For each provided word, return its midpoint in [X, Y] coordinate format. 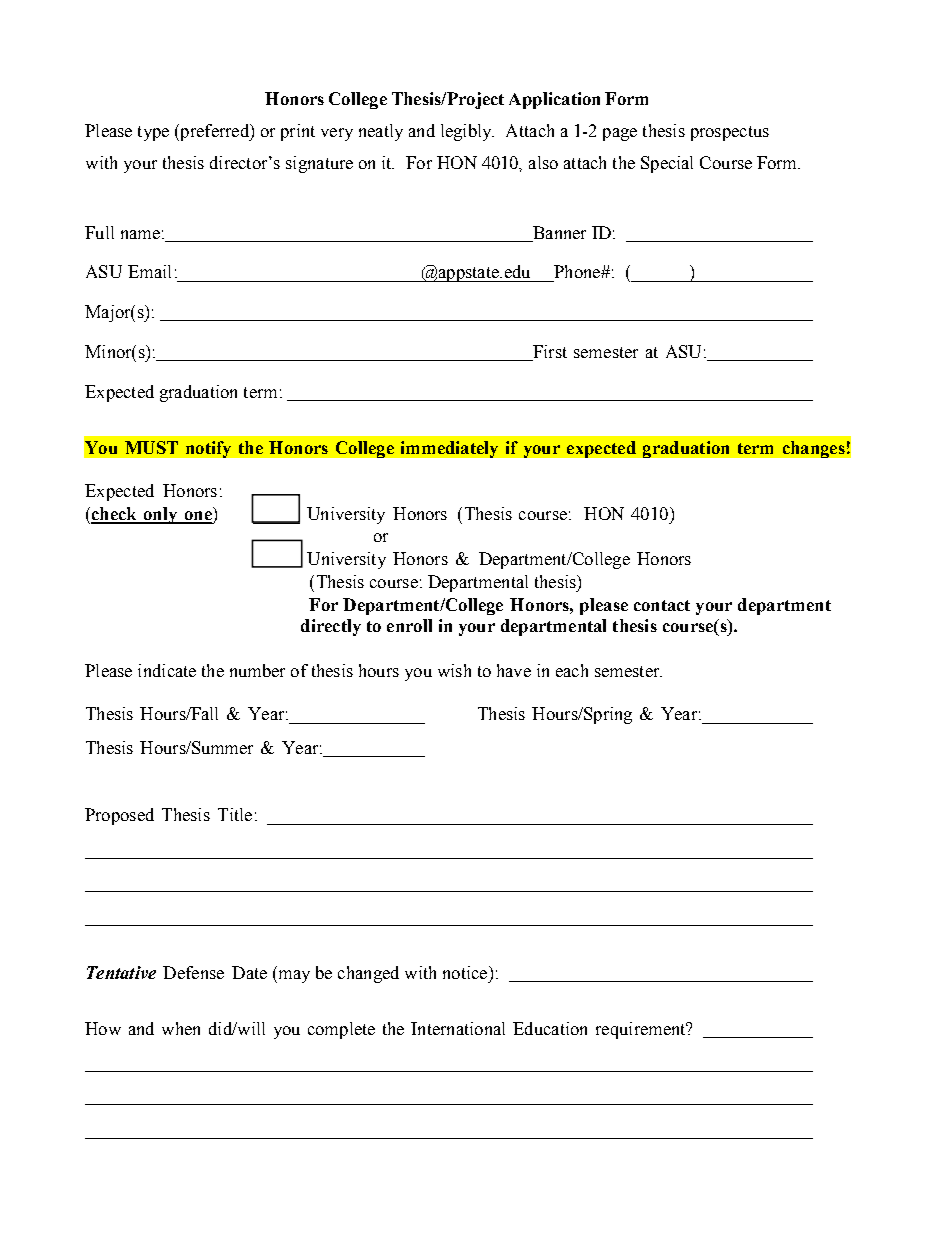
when [181, 1028]
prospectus [730, 133]
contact [662, 605]
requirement [642, 1030]
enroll [409, 625]
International [458, 1028]
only [160, 515]
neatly [381, 132]
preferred [214, 132]
